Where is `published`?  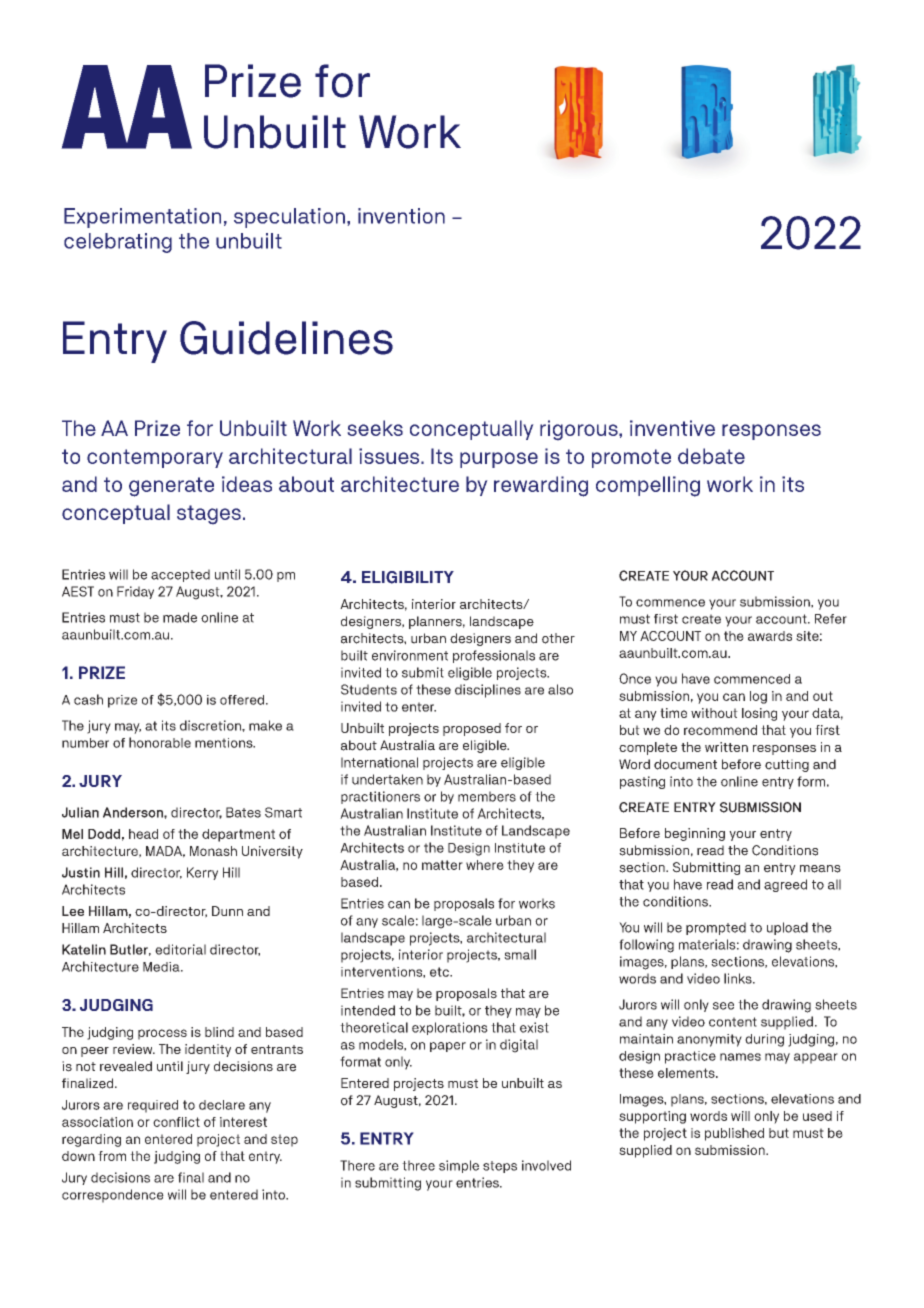
published is located at coordinates (734, 1134).
